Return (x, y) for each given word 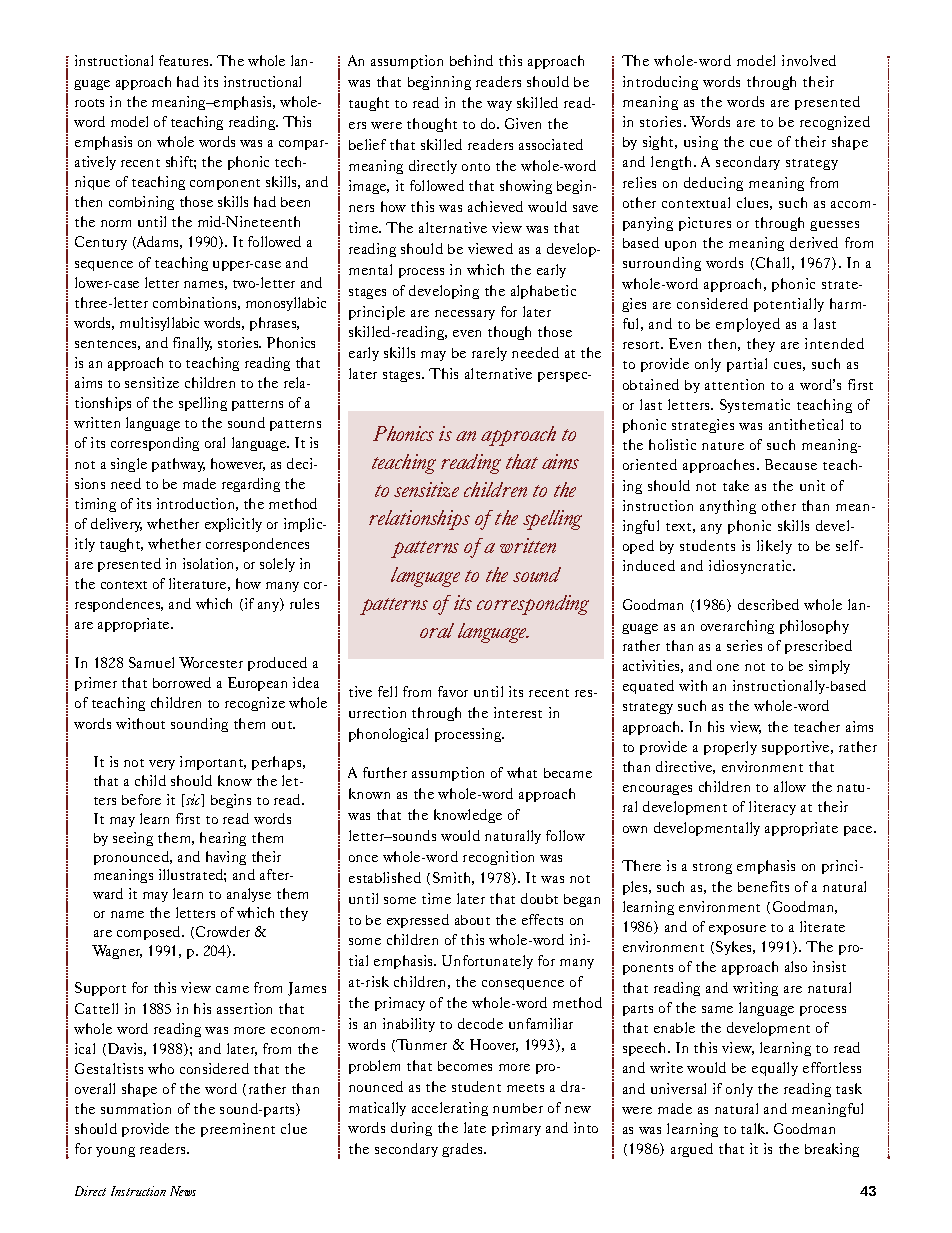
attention (734, 384)
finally (192, 344)
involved (809, 60)
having (226, 858)
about (472, 920)
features (185, 60)
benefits (763, 886)
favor (453, 691)
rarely (489, 354)
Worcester (211, 662)
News (183, 1191)
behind (471, 60)
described (768, 604)
